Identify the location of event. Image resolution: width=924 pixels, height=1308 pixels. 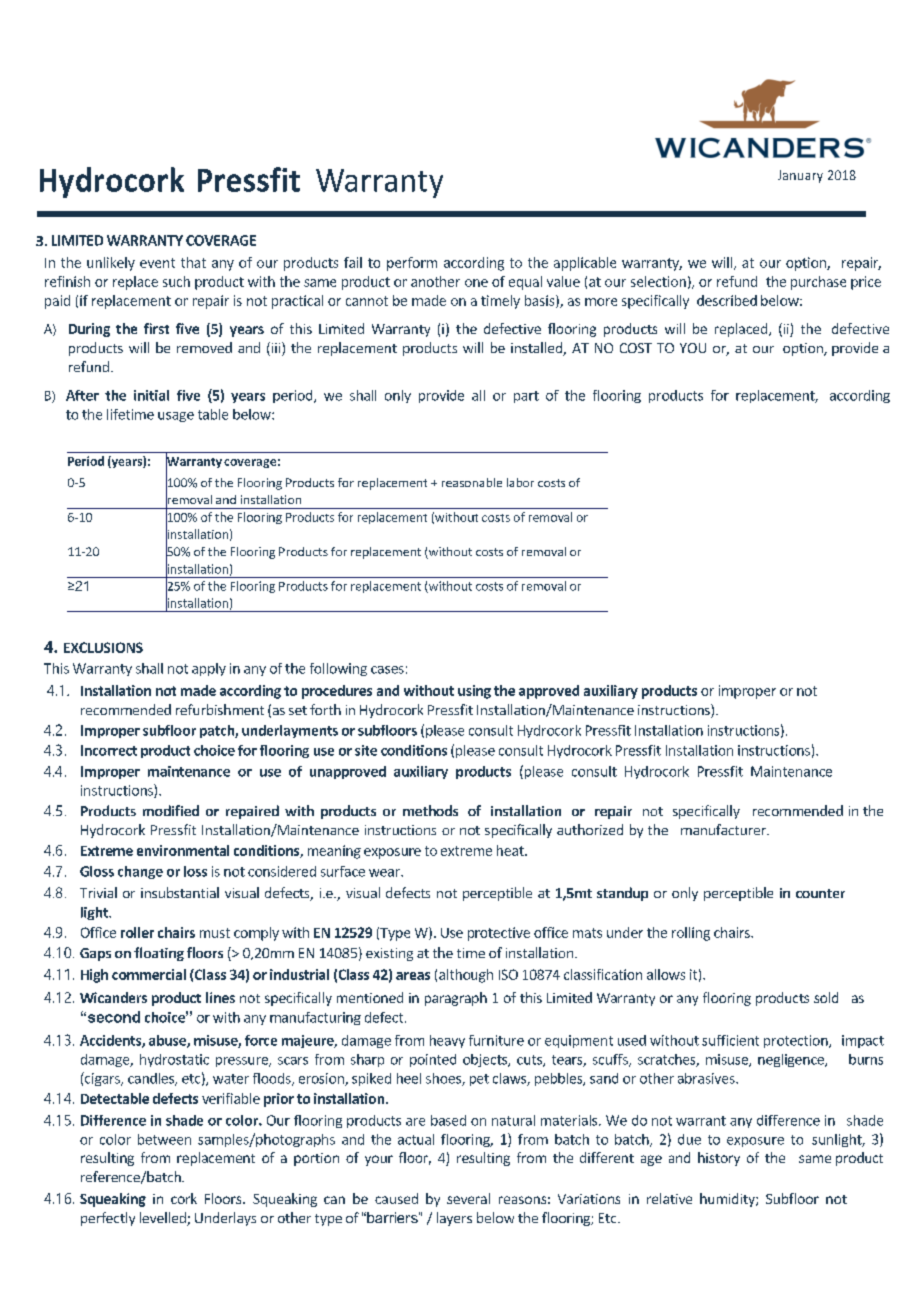
(157, 263).
